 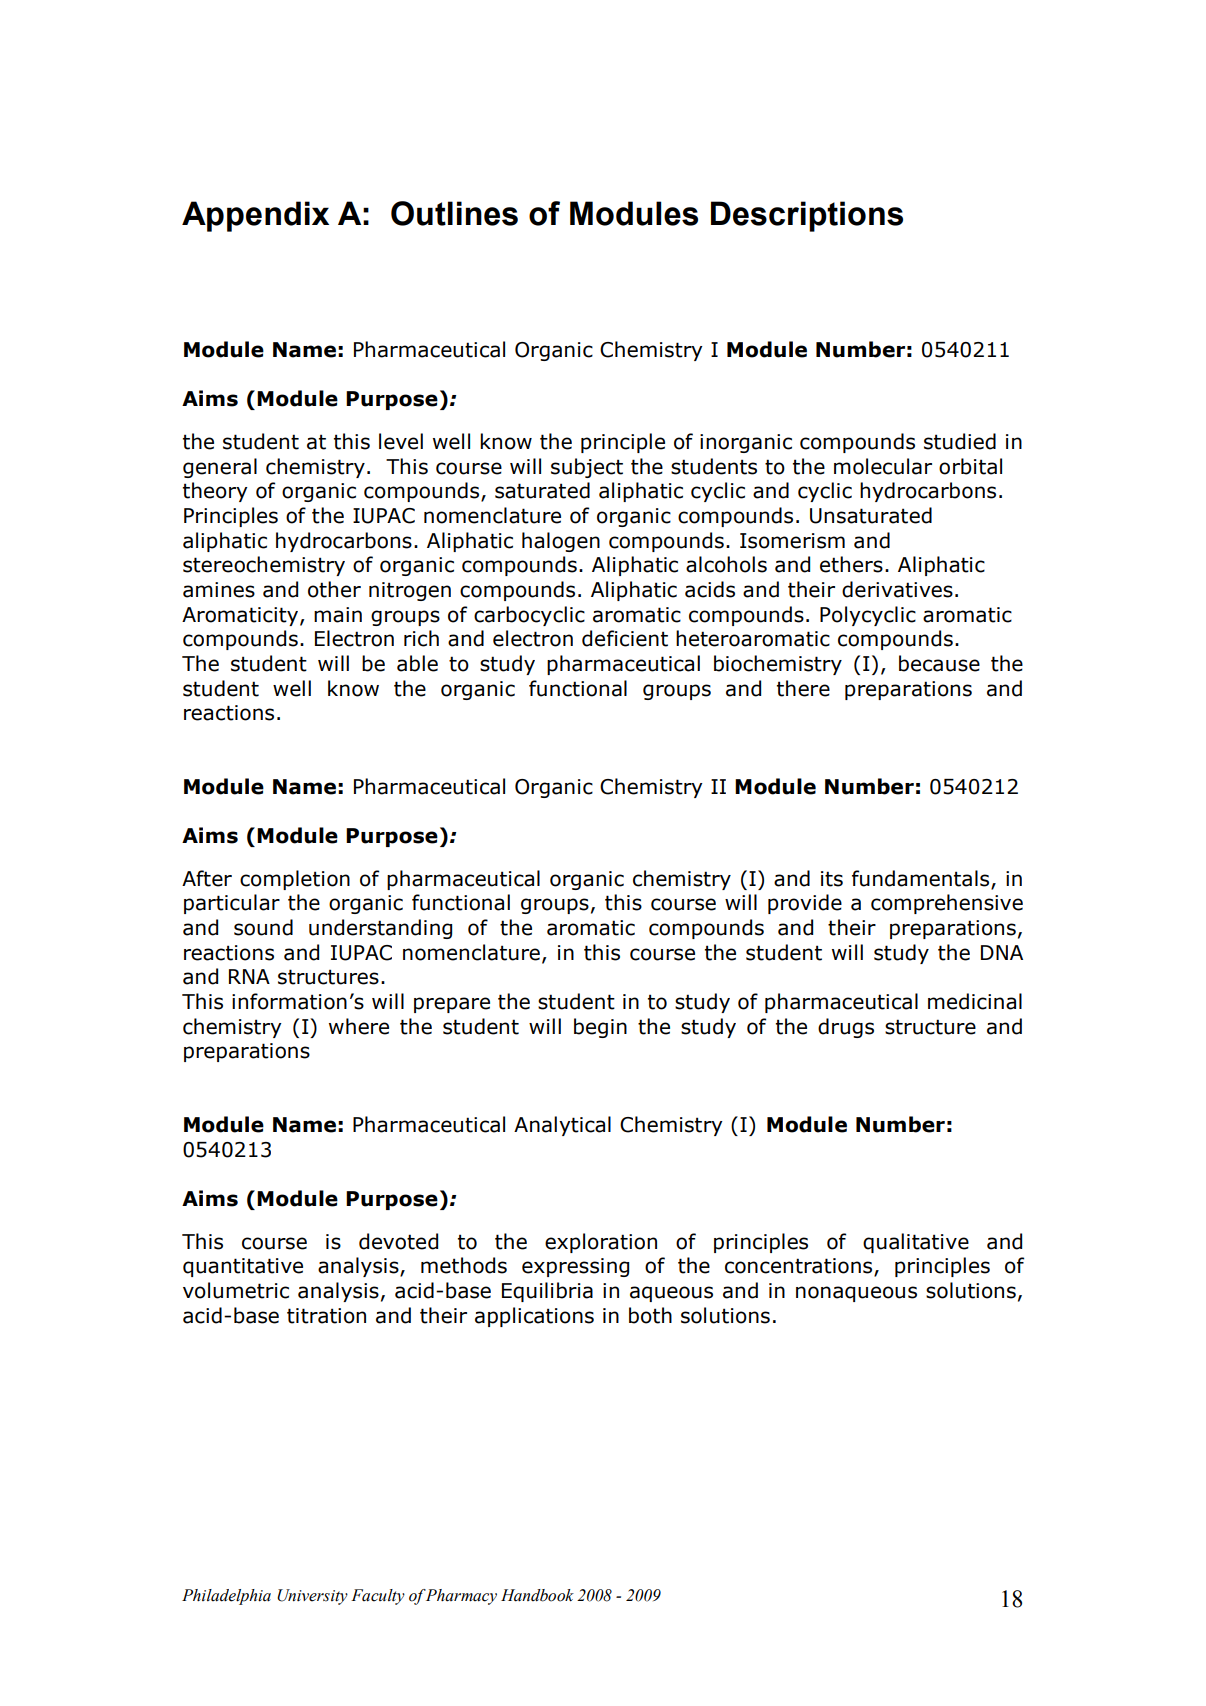 What do you see at coordinates (807, 216) in the image?
I see `Descriptions` at bounding box center [807, 216].
